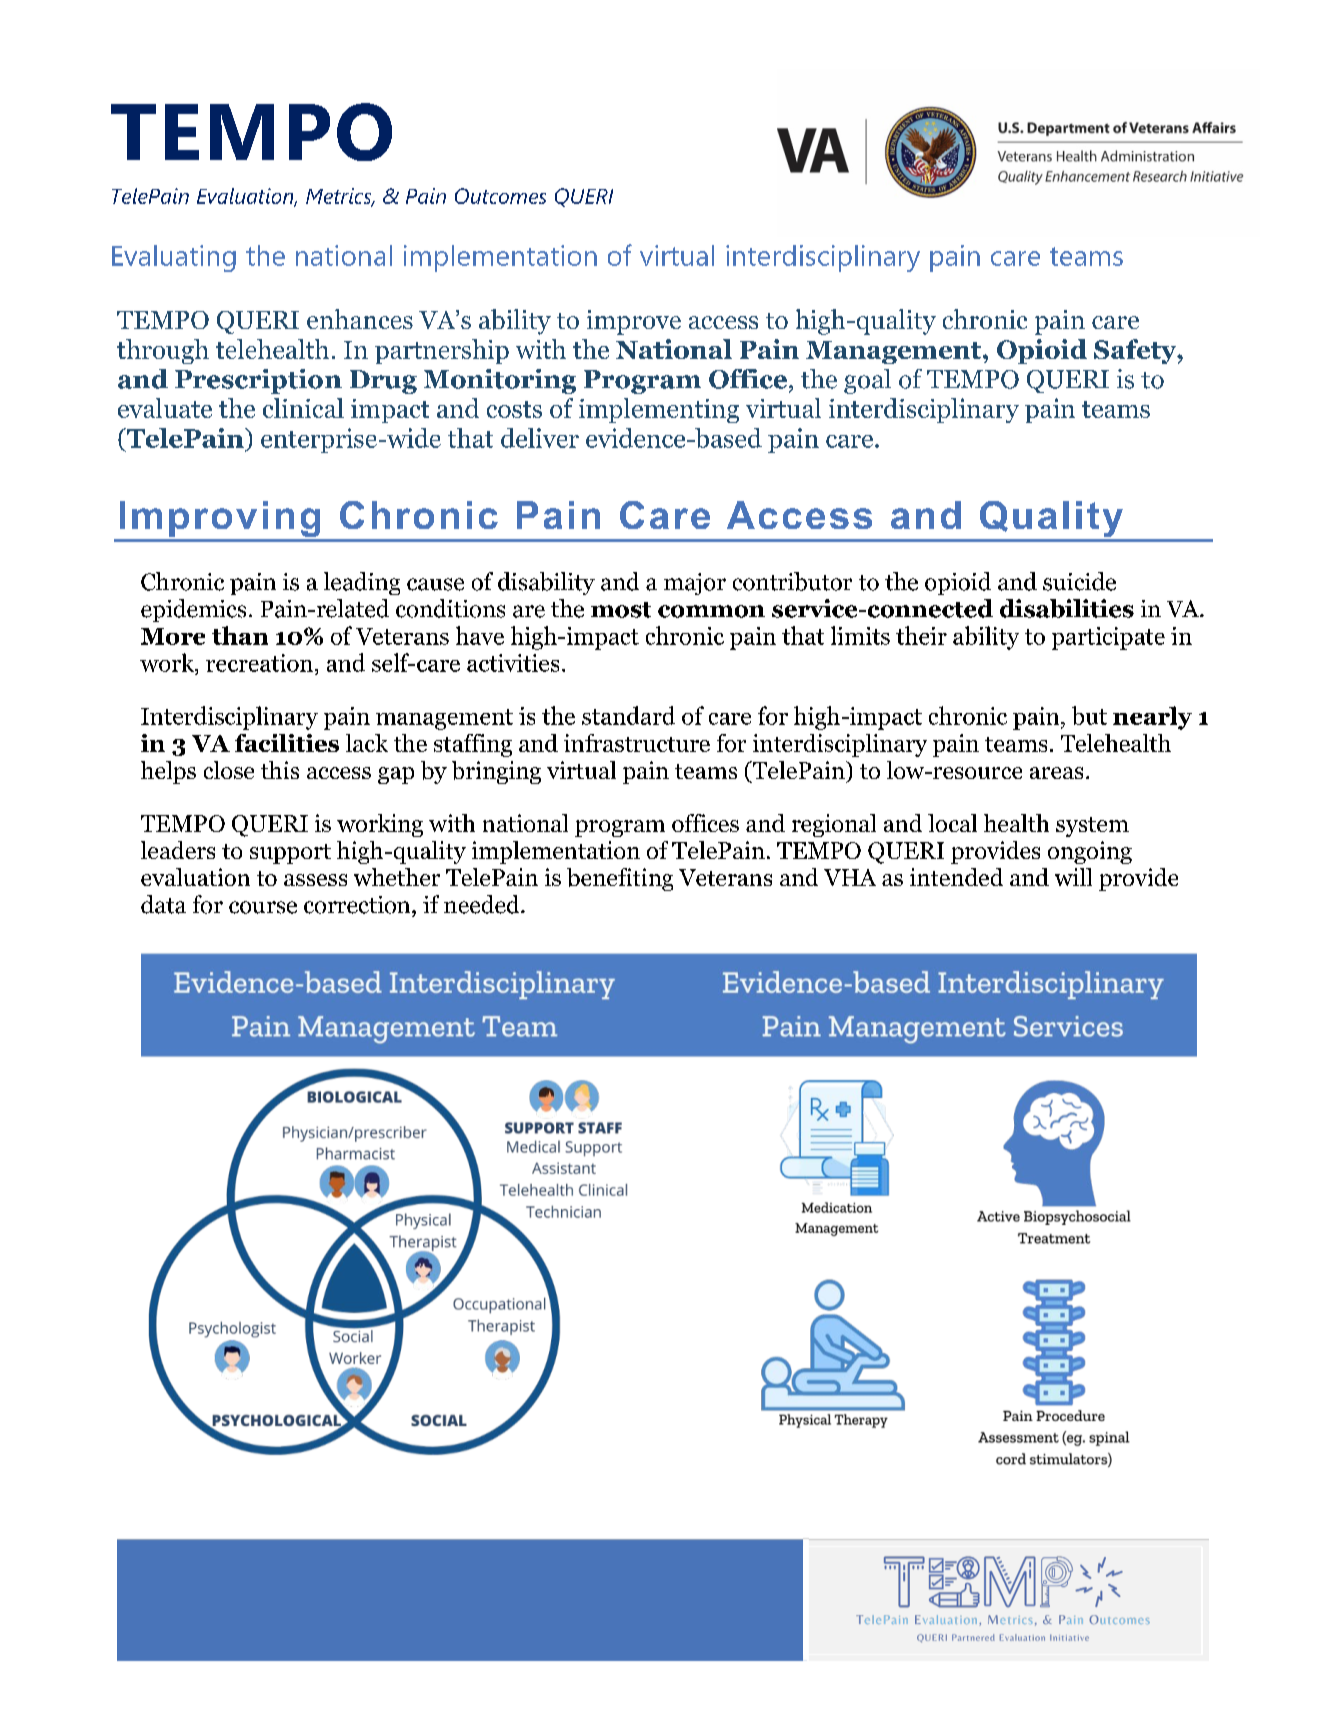 The height and width of the page is (1717, 1327). Describe the element at coordinates (362, 583) in the page. I see `leading` at that location.
